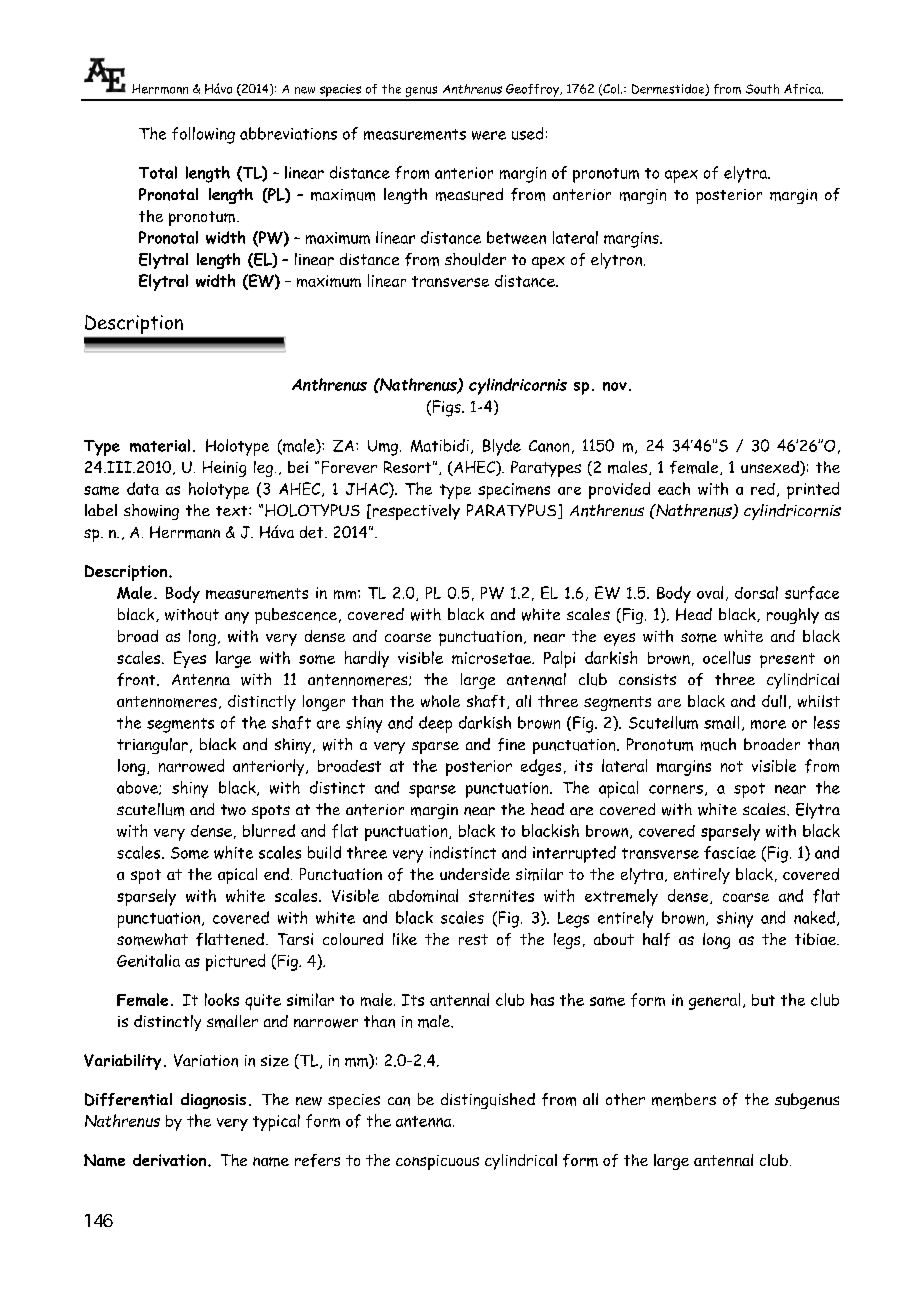 This screenshot has height=1308, width=924. What do you see at coordinates (440, 701) in the screenshot?
I see `whole` at bounding box center [440, 701].
